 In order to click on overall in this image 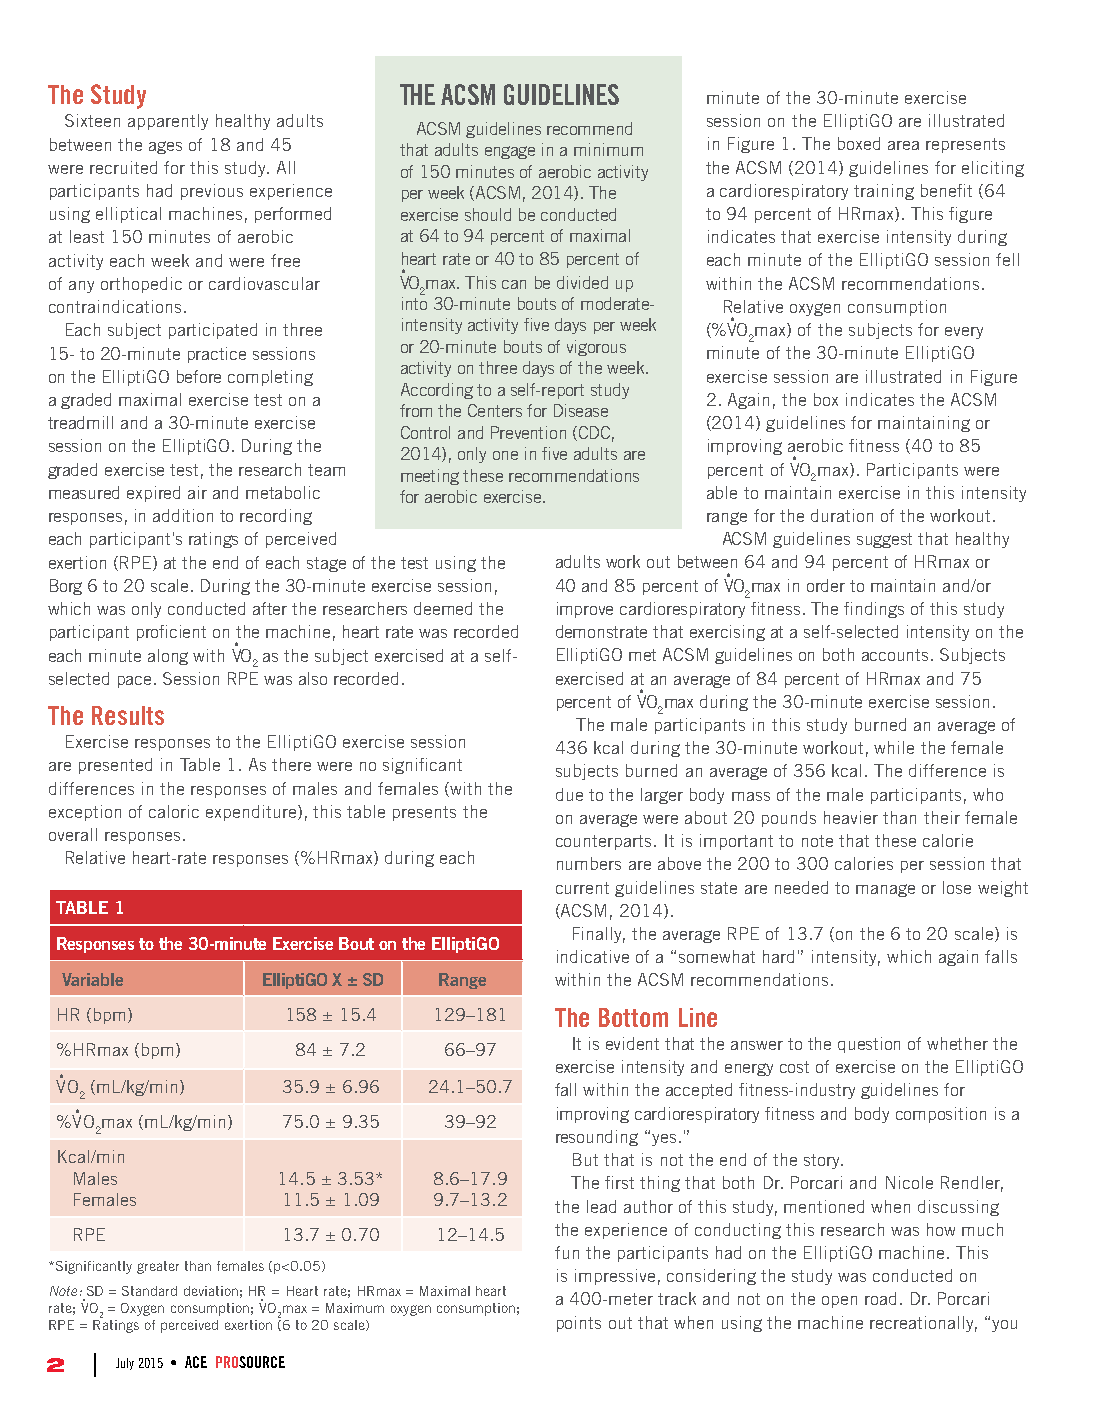, I will do `click(73, 834)`.
